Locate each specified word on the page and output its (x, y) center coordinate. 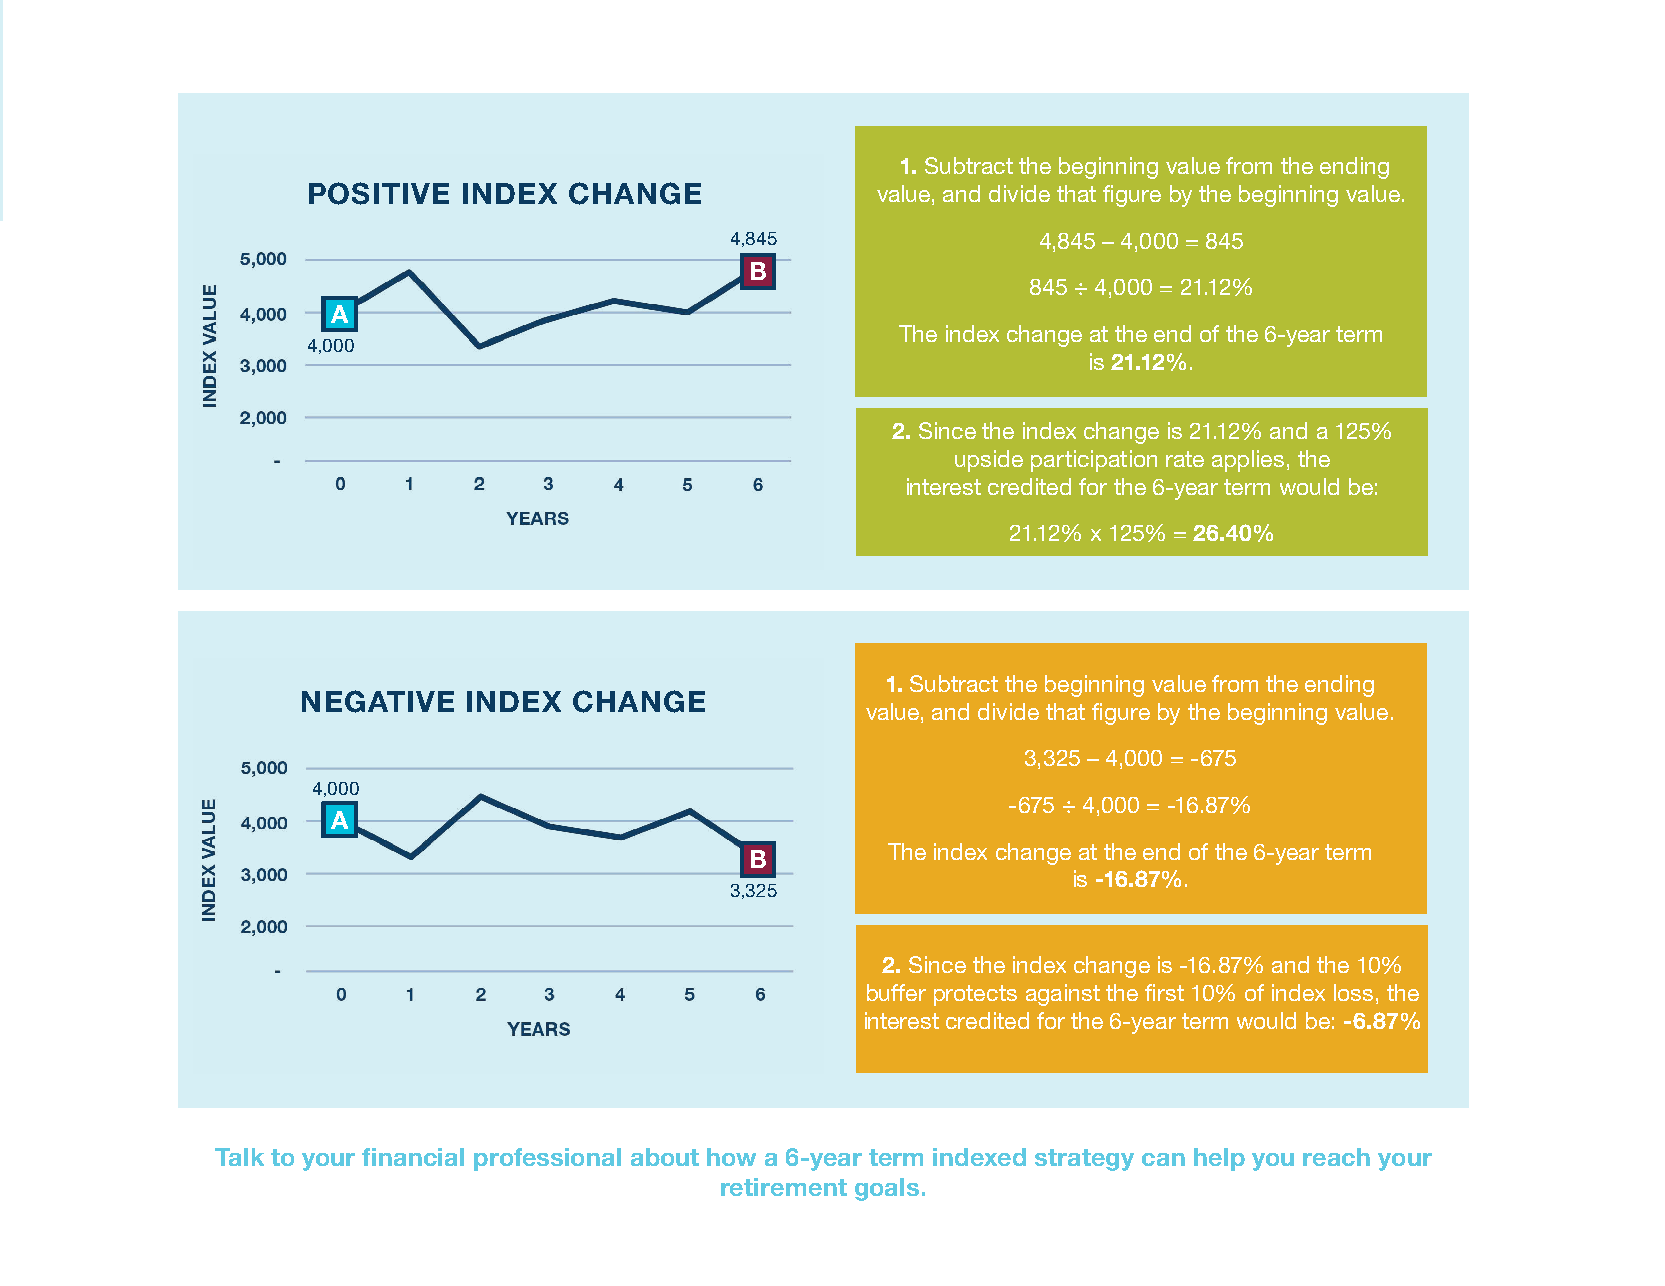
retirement (784, 1187)
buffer (896, 992)
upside (989, 461)
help (1219, 1159)
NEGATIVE (378, 701)
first (1164, 992)
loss (1353, 992)
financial (413, 1157)
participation (1094, 461)
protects (975, 995)
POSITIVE (379, 193)
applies (1248, 461)
